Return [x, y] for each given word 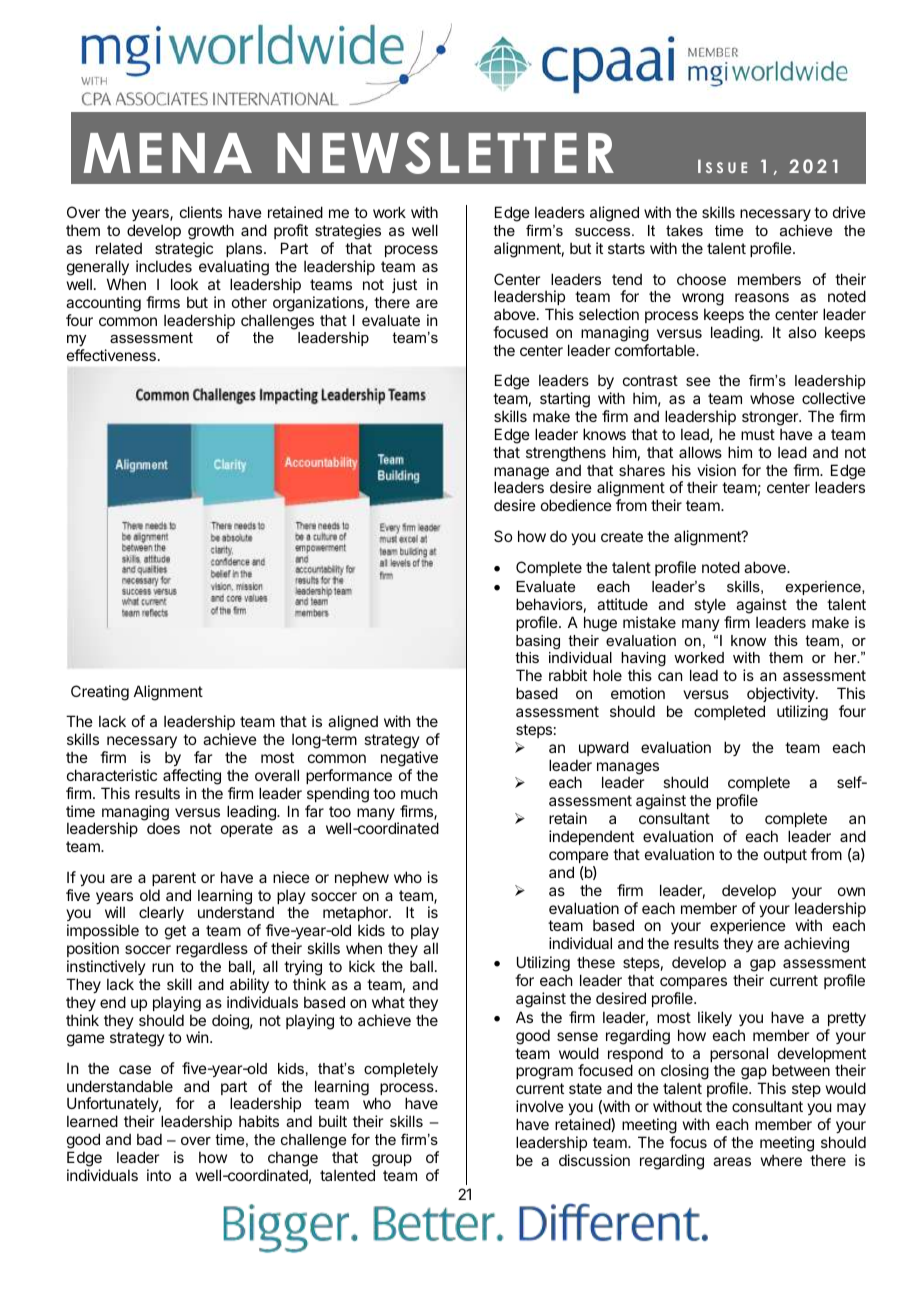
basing [538, 642]
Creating [100, 693]
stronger [771, 418]
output [785, 856]
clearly [161, 913]
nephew [362, 878]
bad [149, 1139]
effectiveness [111, 355]
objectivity [782, 694]
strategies [348, 233]
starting [565, 400]
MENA [167, 153]
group [392, 1162]
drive [849, 212]
